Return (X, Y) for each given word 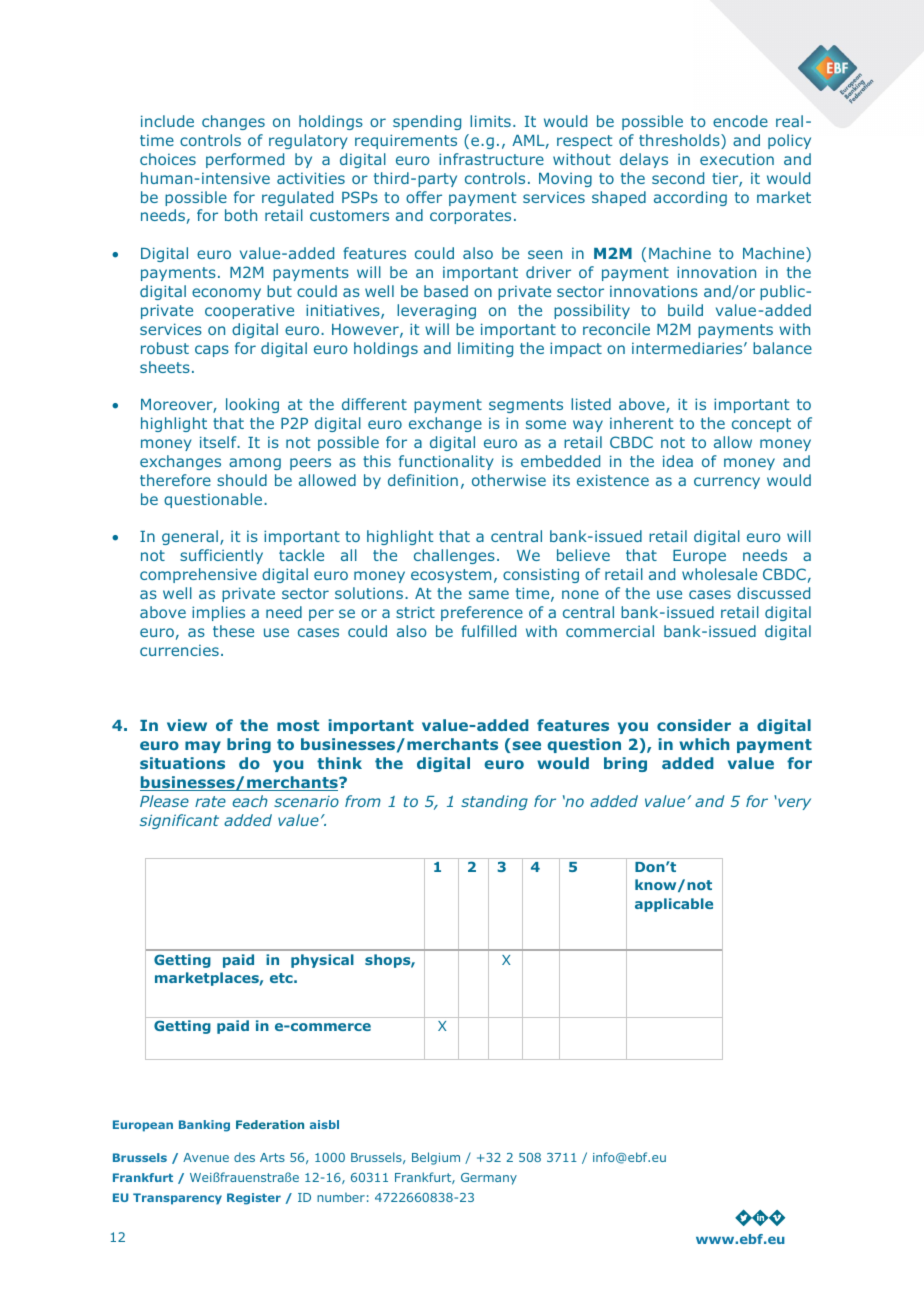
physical (322, 961)
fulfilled (488, 631)
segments (526, 406)
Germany (489, 1179)
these (233, 631)
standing (494, 802)
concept (761, 425)
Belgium (436, 1158)
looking (252, 405)
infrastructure (491, 159)
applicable (674, 905)
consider (694, 725)
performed (245, 160)
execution (737, 159)
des (244, 1157)
